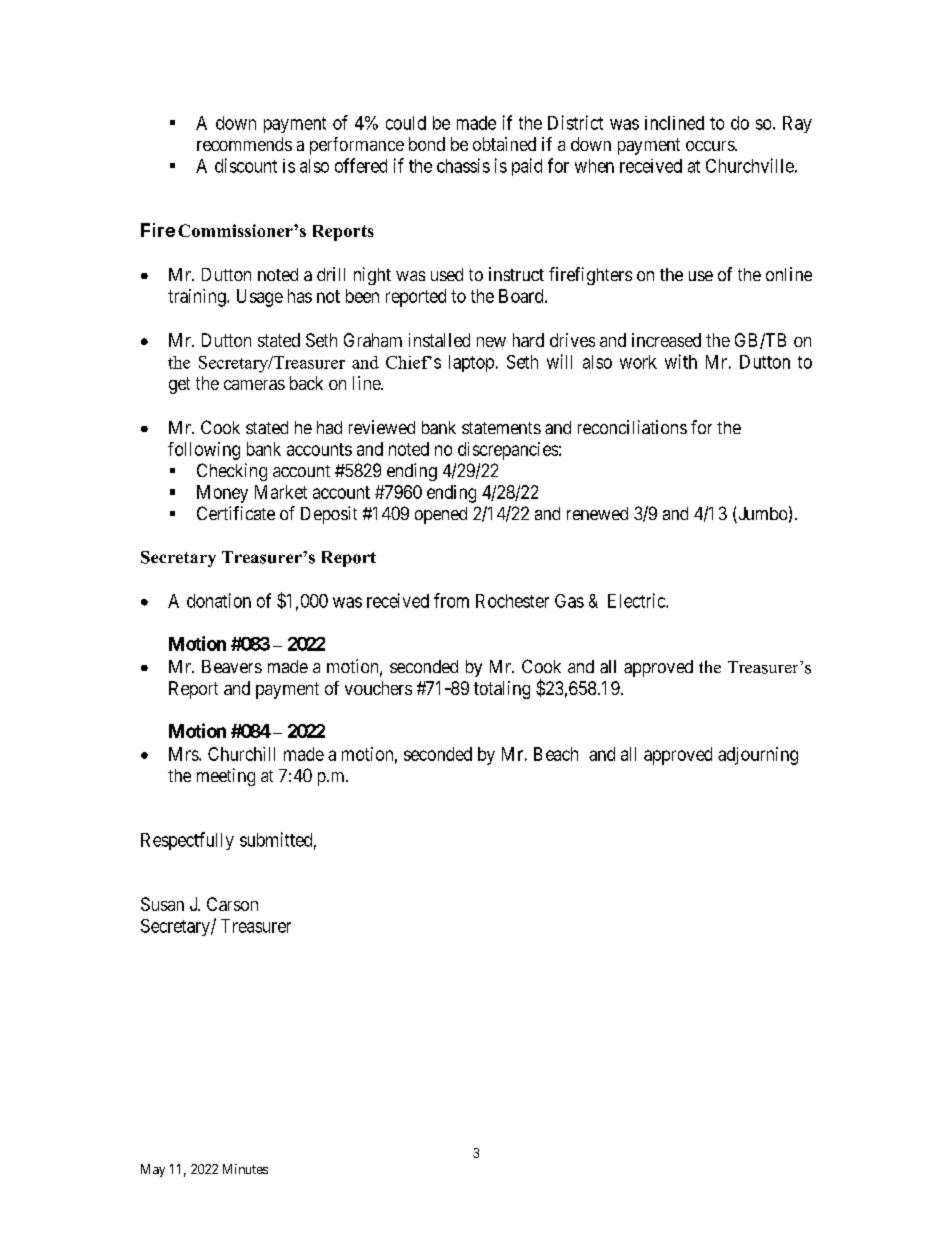  I want to click on occurs, so click(711, 146).
